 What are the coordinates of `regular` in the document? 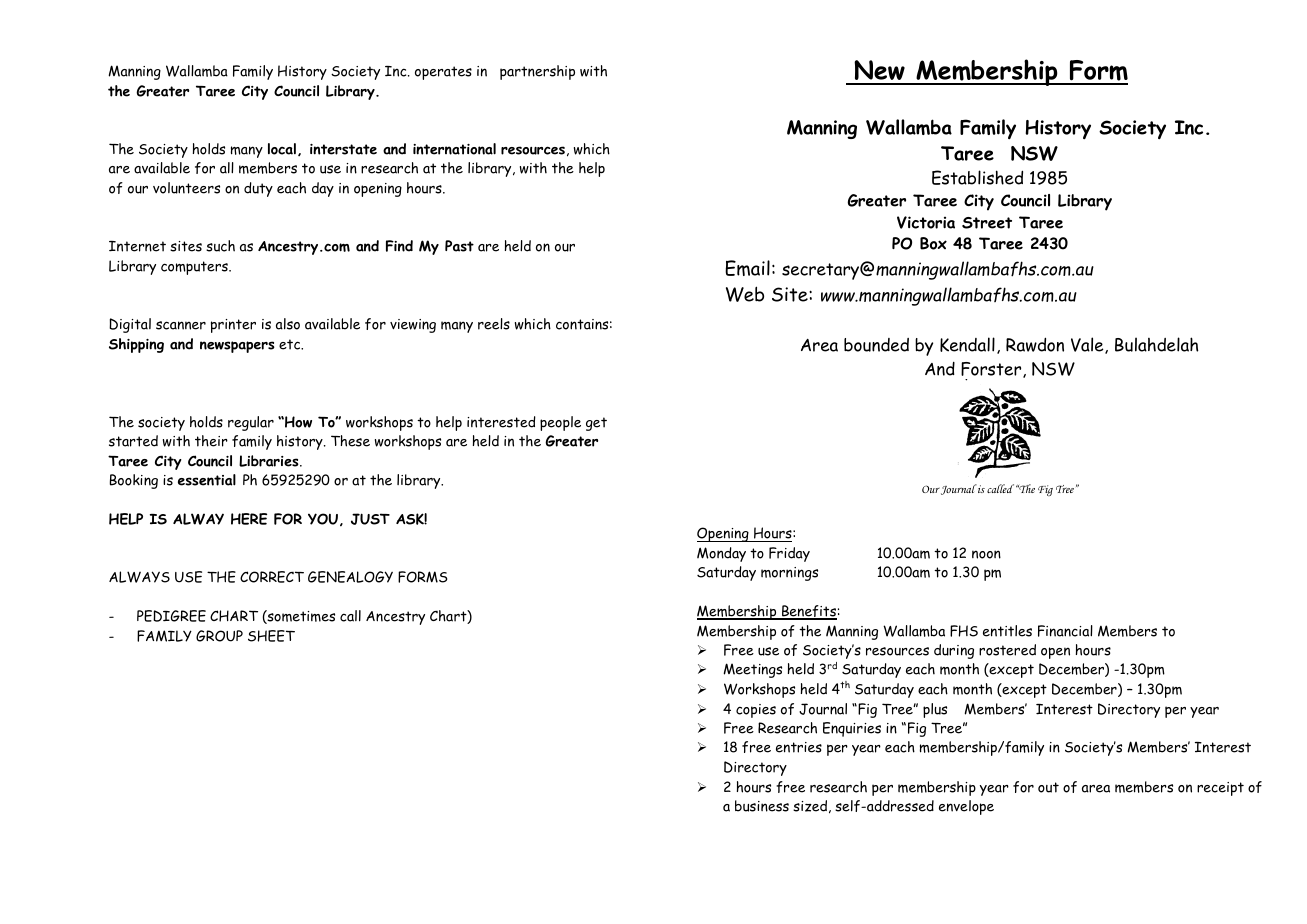 It's located at (251, 423).
